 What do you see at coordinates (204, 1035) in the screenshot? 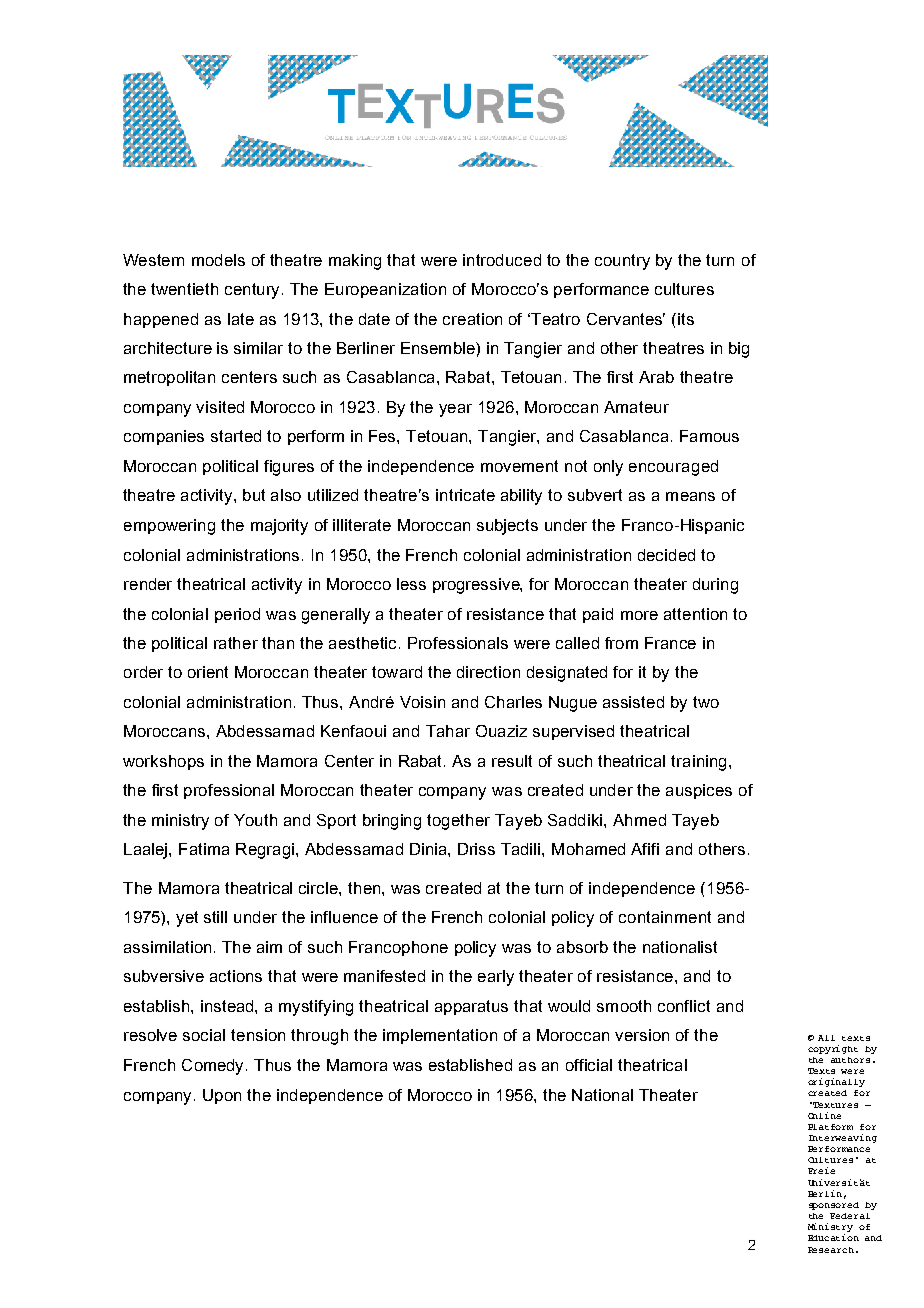
I see `social` at bounding box center [204, 1035].
